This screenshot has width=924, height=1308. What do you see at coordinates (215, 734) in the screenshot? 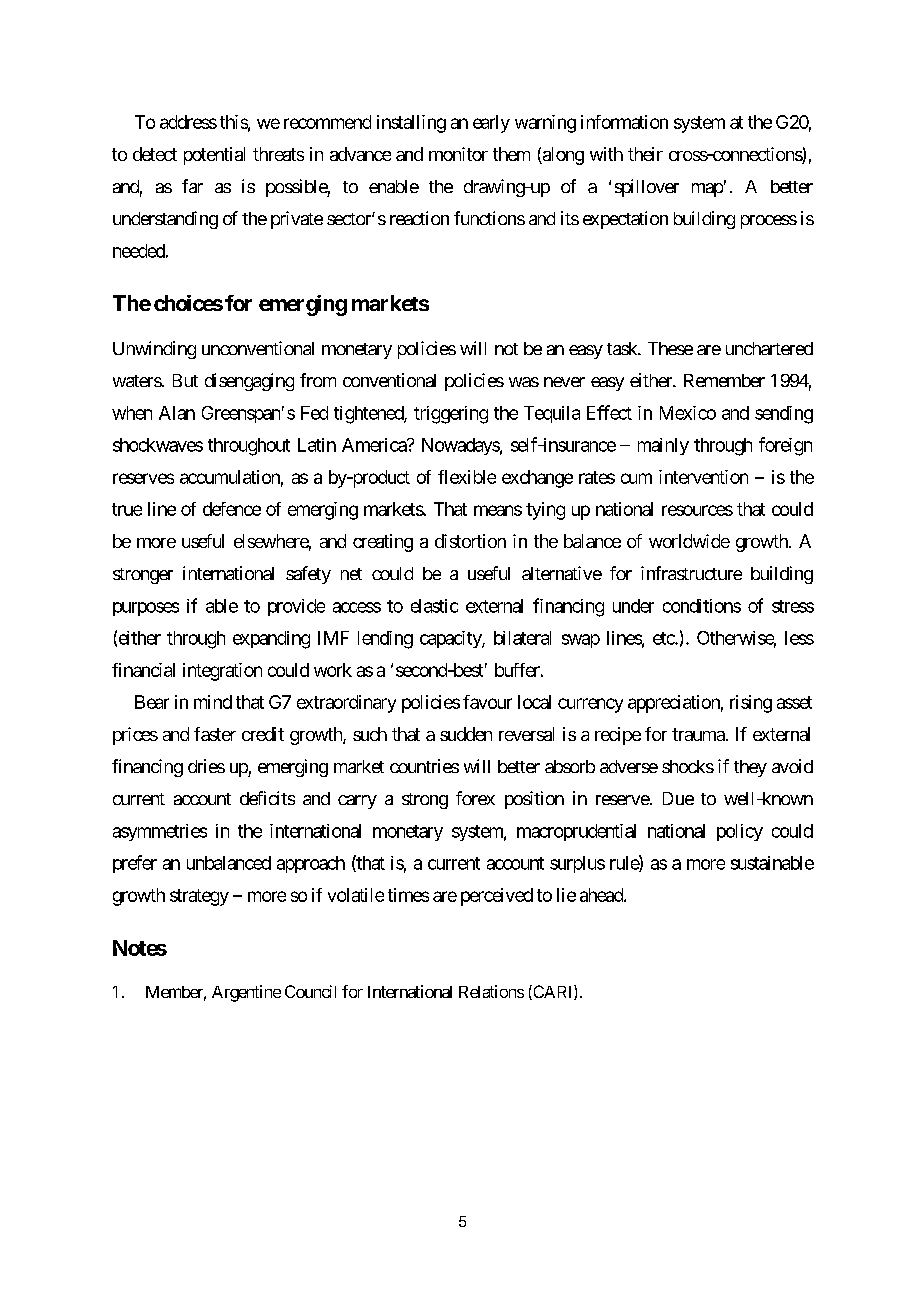
I see `faster` at bounding box center [215, 734].
